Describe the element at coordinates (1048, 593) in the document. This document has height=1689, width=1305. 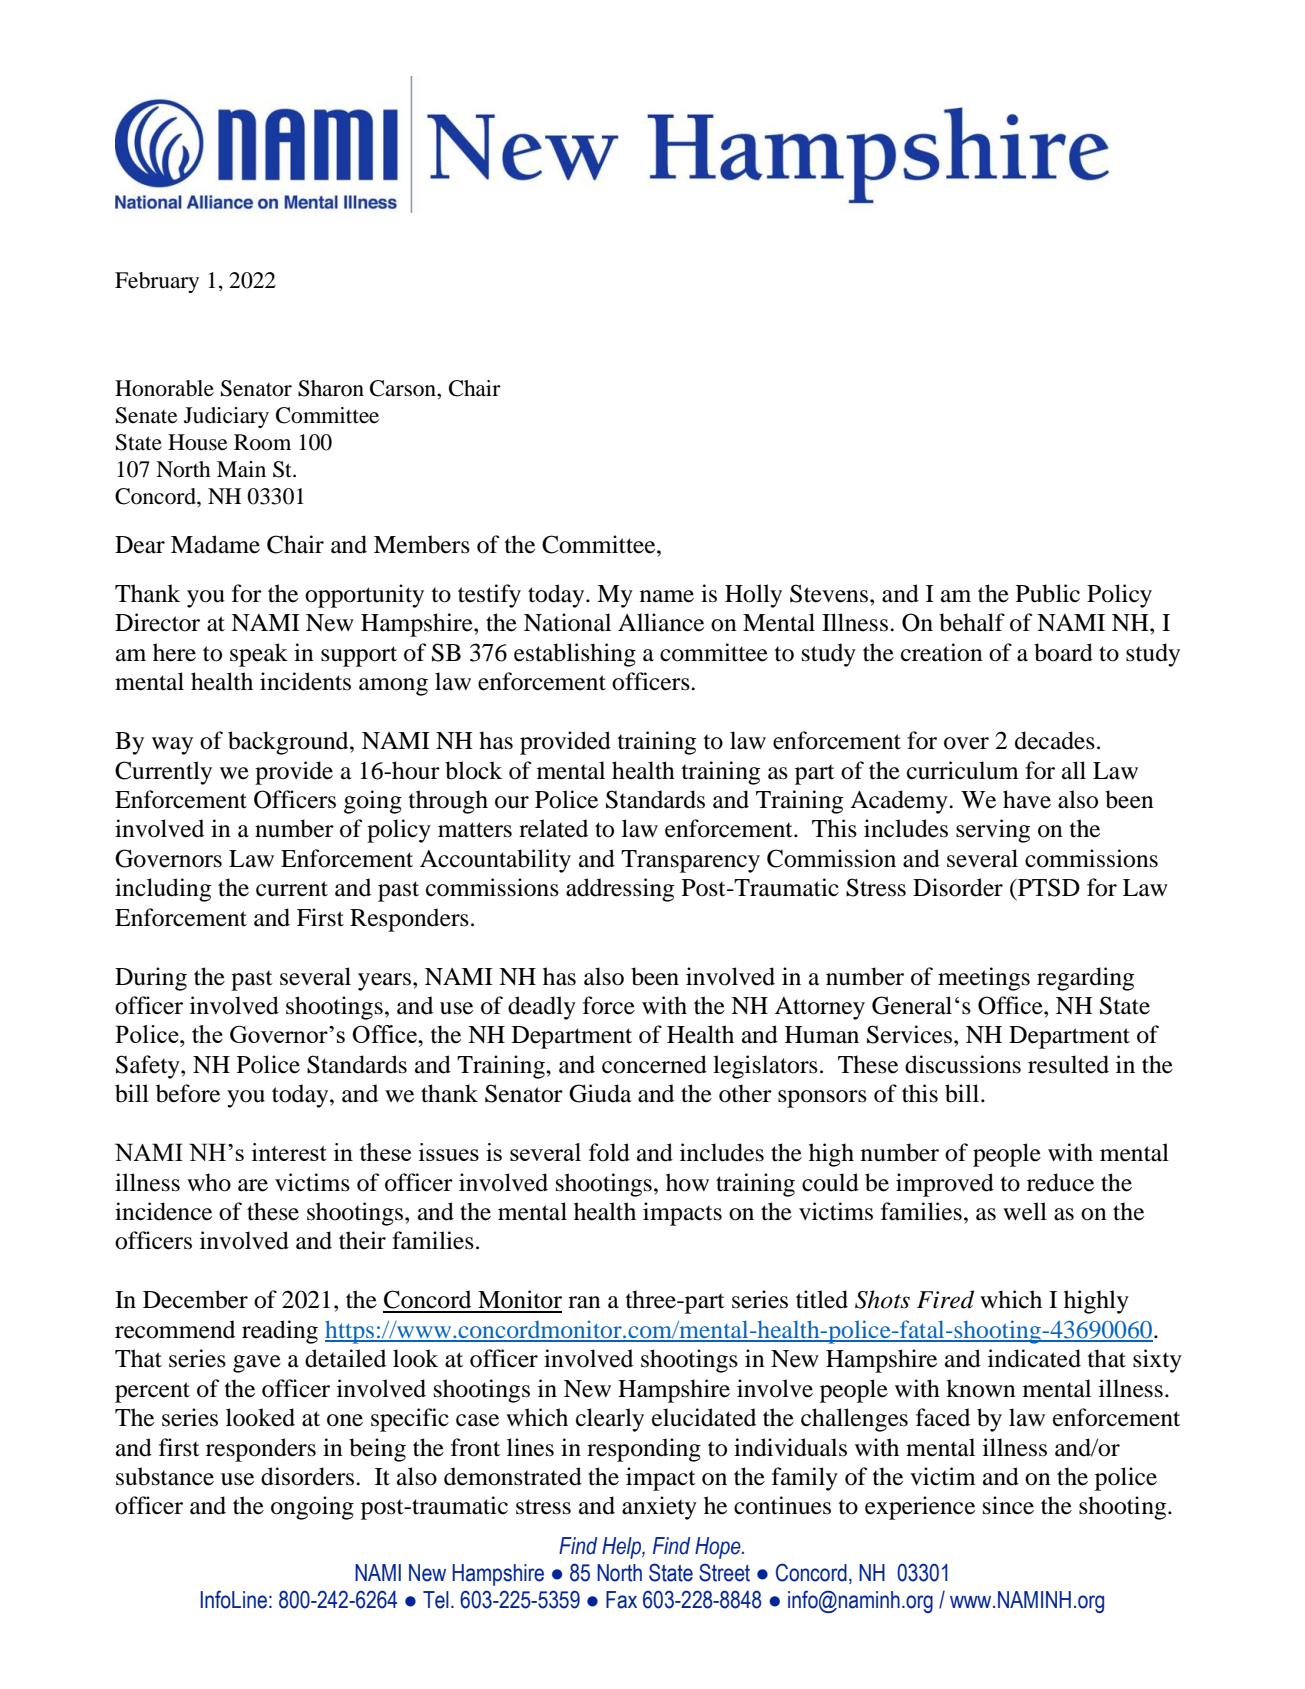
I see `Public` at that location.
